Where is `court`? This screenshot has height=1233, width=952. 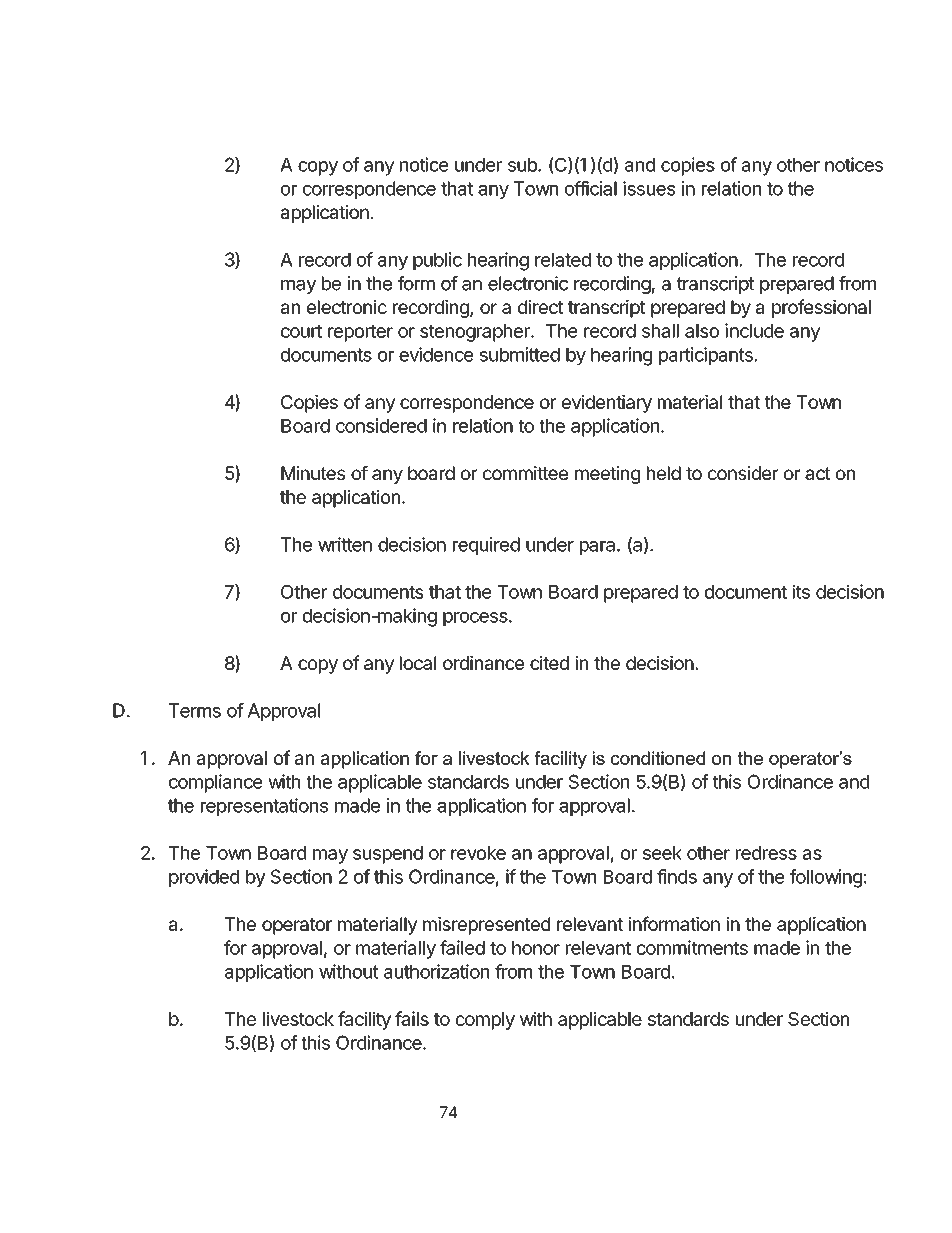 court is located at coordinates (301, 331).
